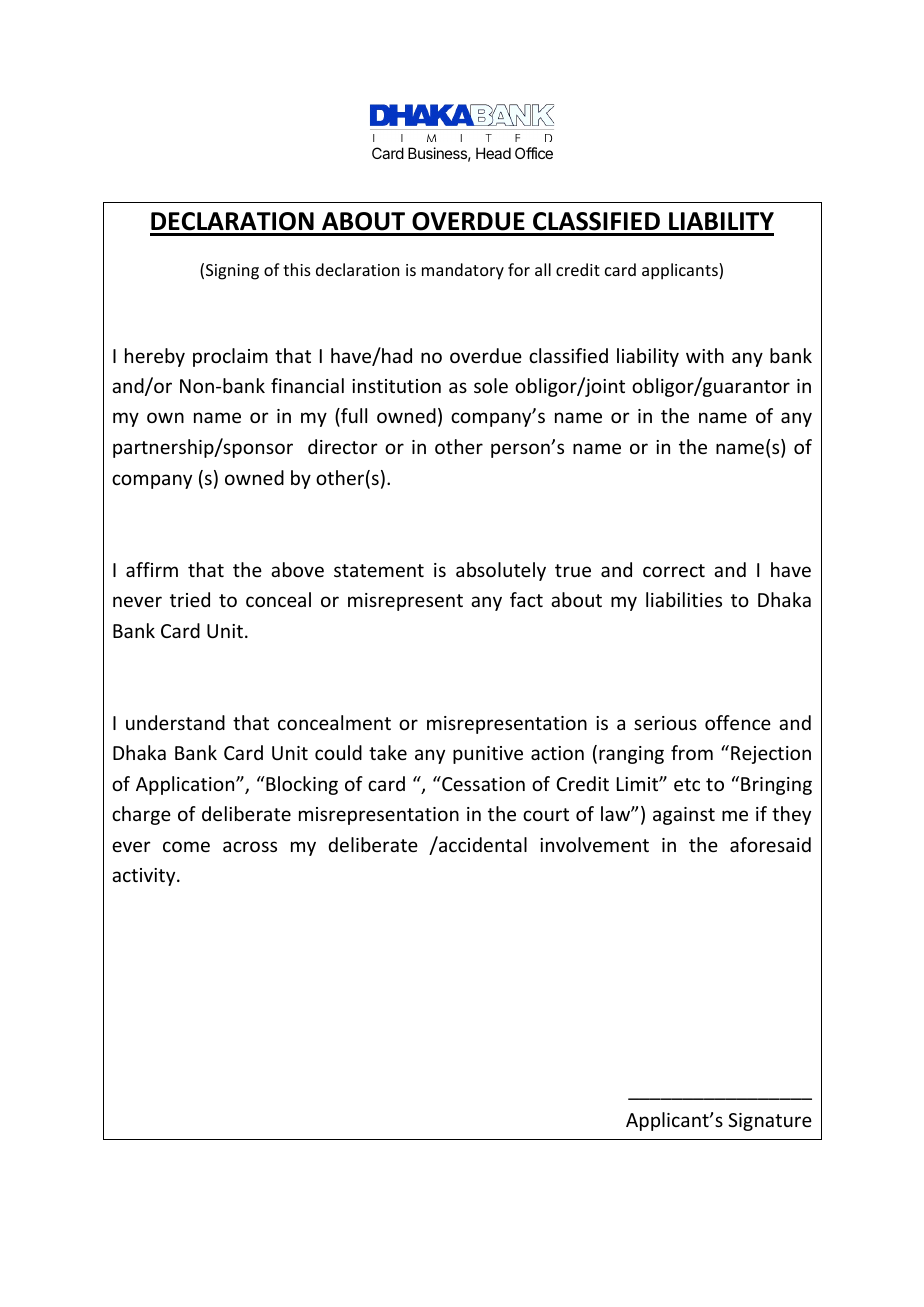 This image has height=1307, width=924. Describe the element at coordinates (190, 599) in the image. I see `tried` at that location.
